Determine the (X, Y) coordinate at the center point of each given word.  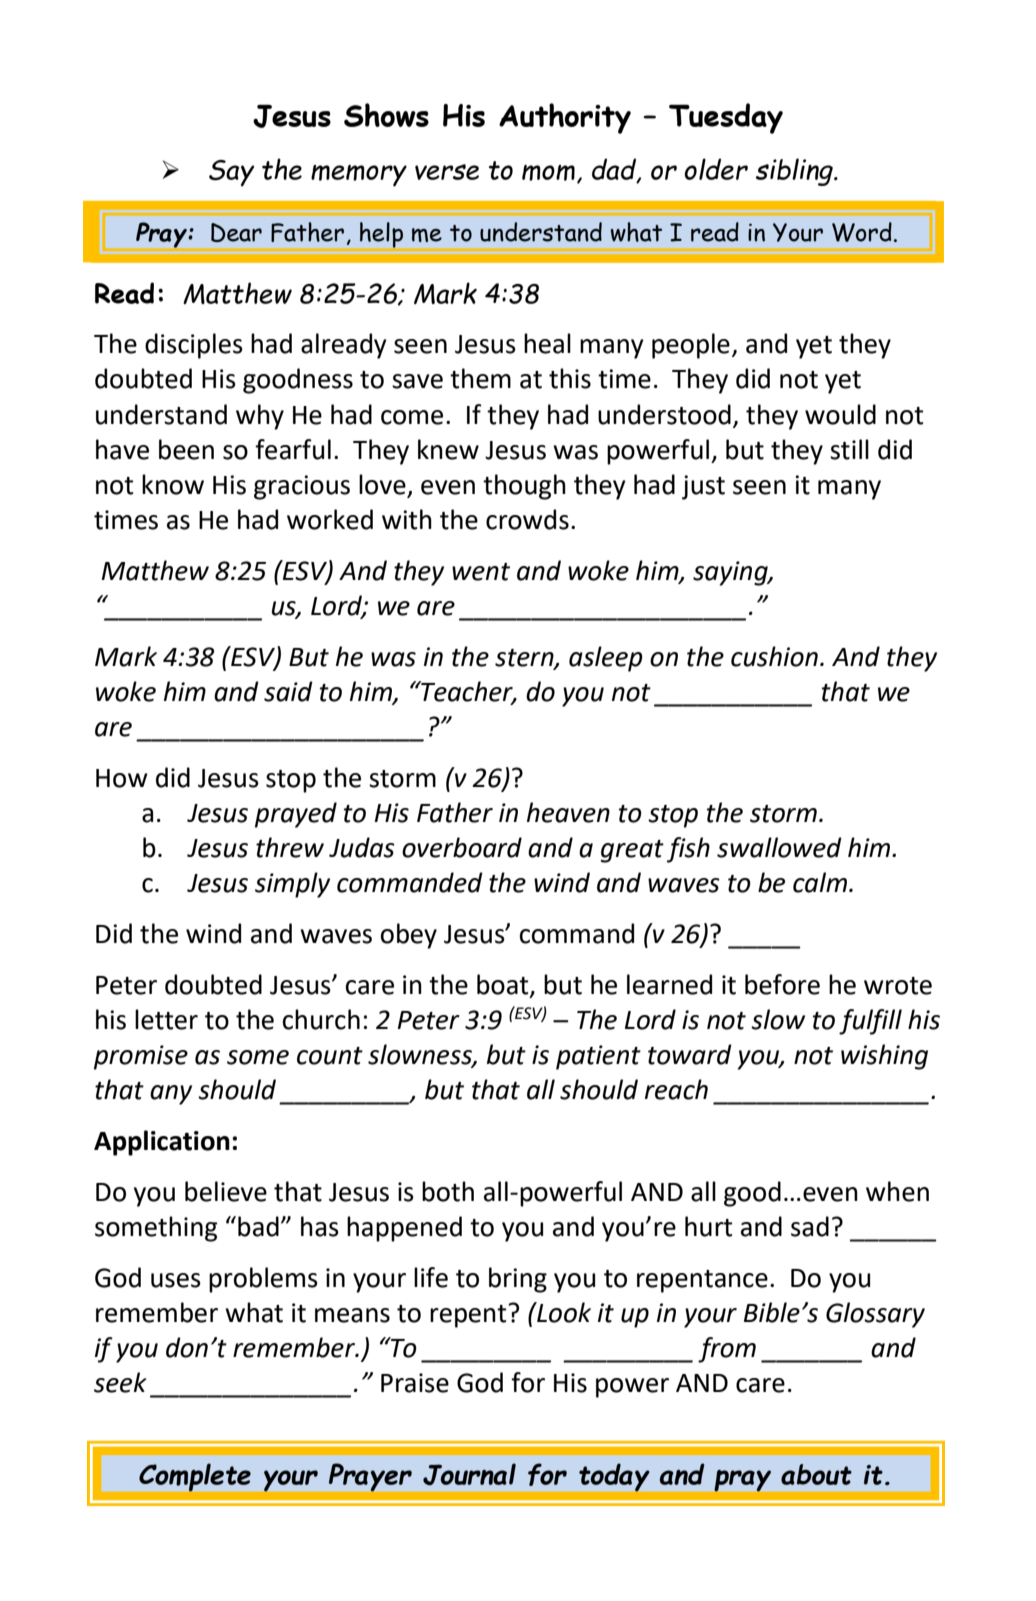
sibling (795, 172)
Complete (195, 1477)
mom (548, 173)
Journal (469, 1474)
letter (166, 1019)
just (703, 487)
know (173, 484)
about (816, 1474)
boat (504, 985)
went (481, 572)
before (782, 984)
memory (359, 176)
